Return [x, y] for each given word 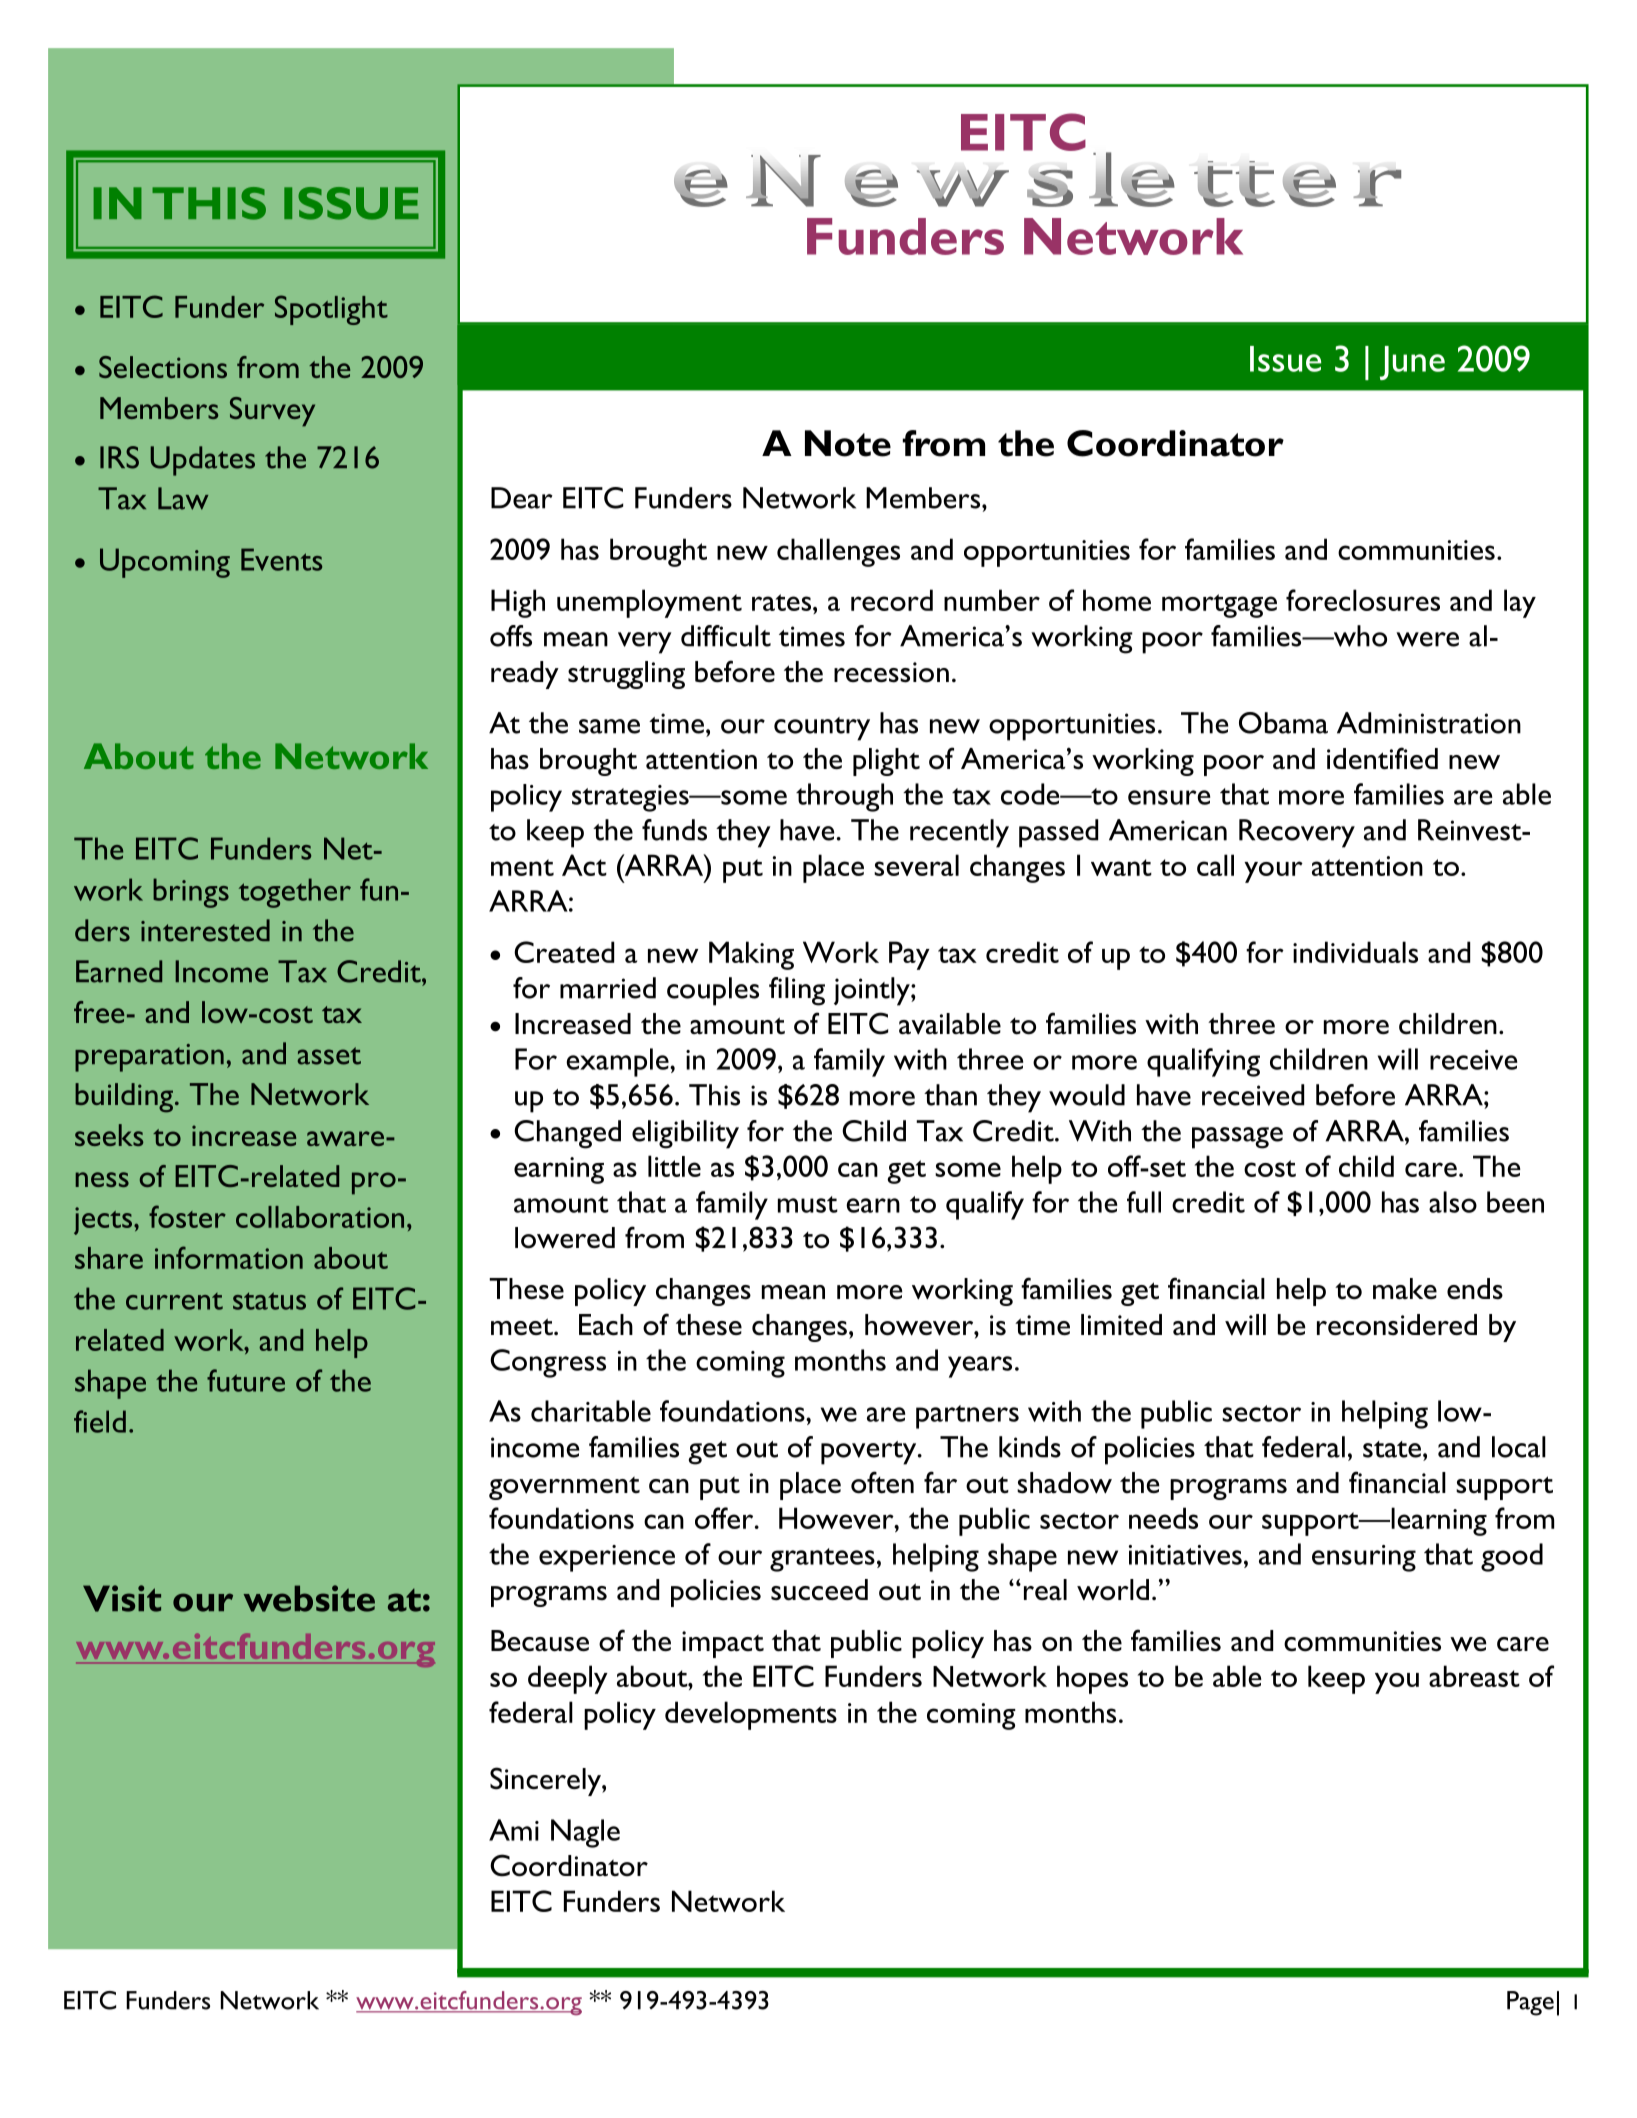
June [1412, 363]
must [808, 1204]
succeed [819, 1590]
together [295, 893]
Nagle [585, 1833]
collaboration [320, 1217]
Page [1530, 2003]
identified [1382, 758]
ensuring [1364, 1558]
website [309, 1598]
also [1453, 1202]
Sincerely [546, 1781]
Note [848, 443]
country [822, 729]
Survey [272, 412]
